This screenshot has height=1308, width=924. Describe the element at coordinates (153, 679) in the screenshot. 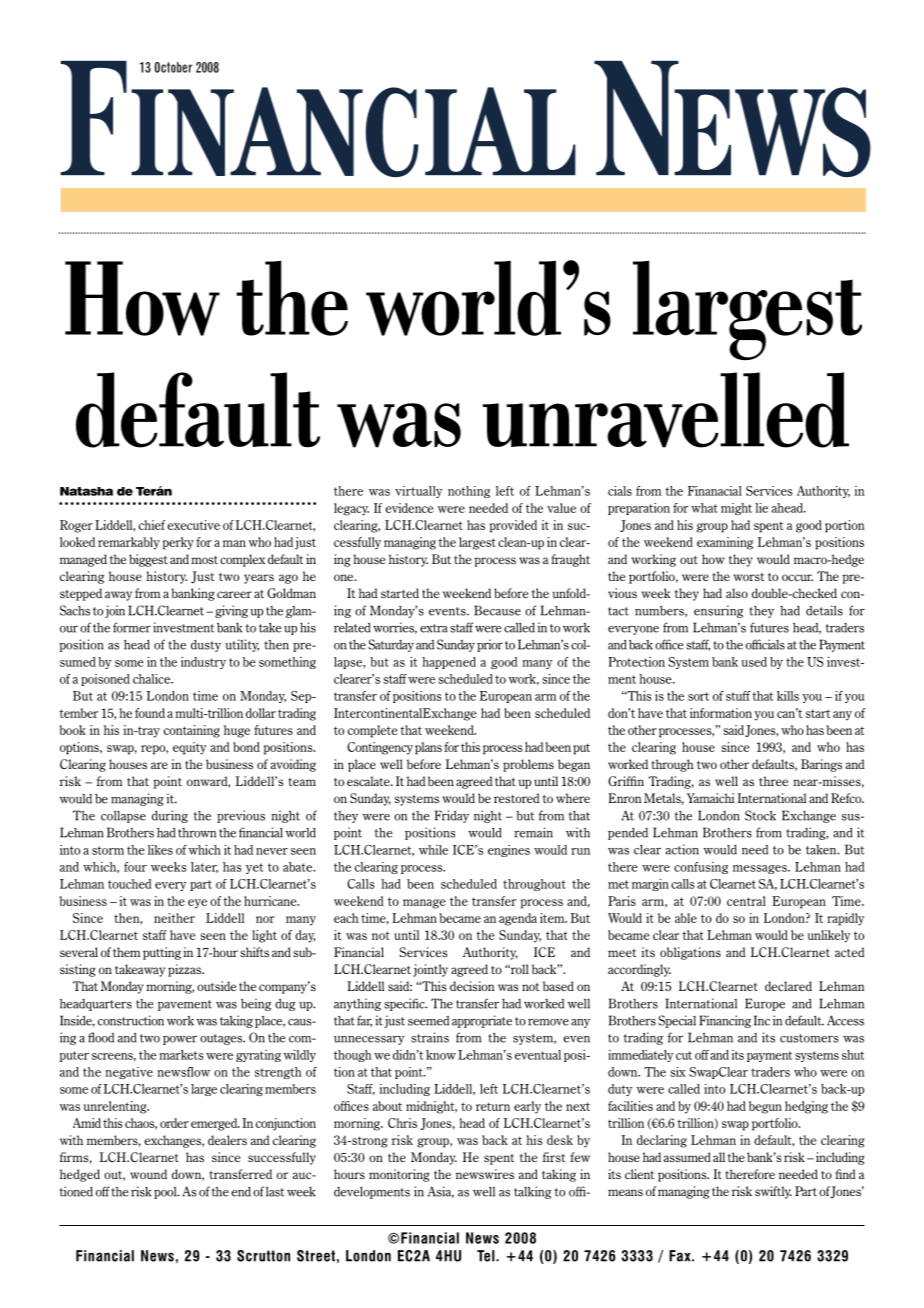

I see `chalice` at that location.
